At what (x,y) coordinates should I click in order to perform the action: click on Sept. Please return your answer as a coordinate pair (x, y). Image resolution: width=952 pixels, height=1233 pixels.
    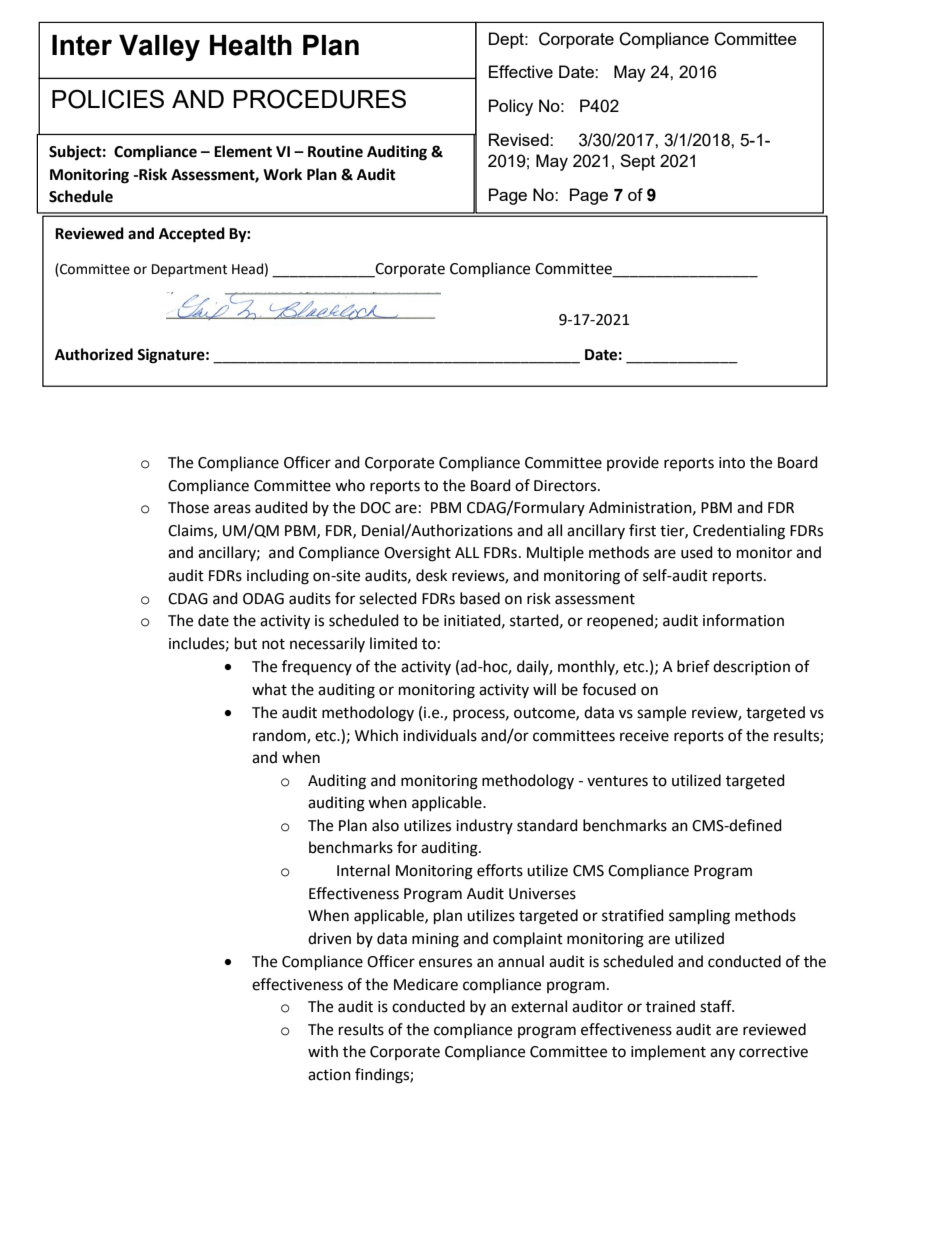
    Looking at the image, I should click on (637, 162).
